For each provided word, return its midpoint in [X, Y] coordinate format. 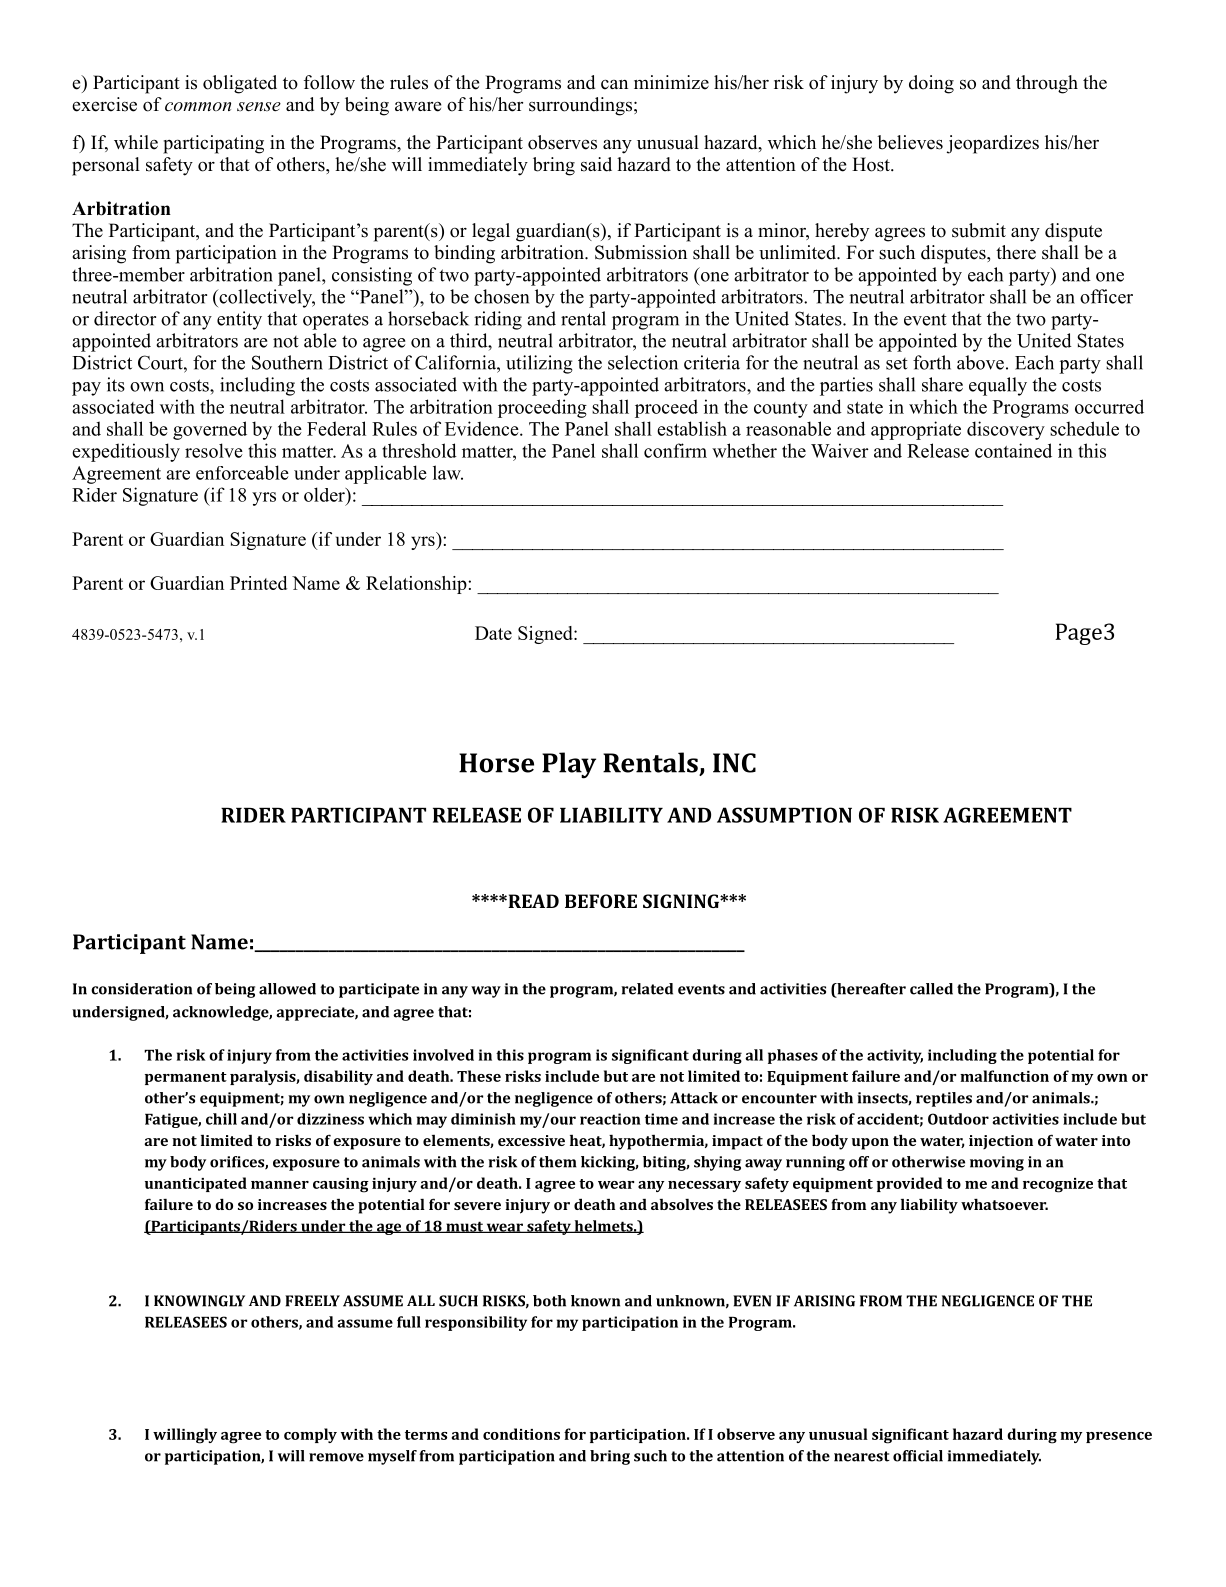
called [931, 989]
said [596, 164]
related [647, 989]
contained [1013, 450]
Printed [258, 583]
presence [1119, 1437]
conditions [521, 1434]
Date [493, 633]
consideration [141, 989]
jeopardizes [993, 144]
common [198, 106]
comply [310, 1435]
